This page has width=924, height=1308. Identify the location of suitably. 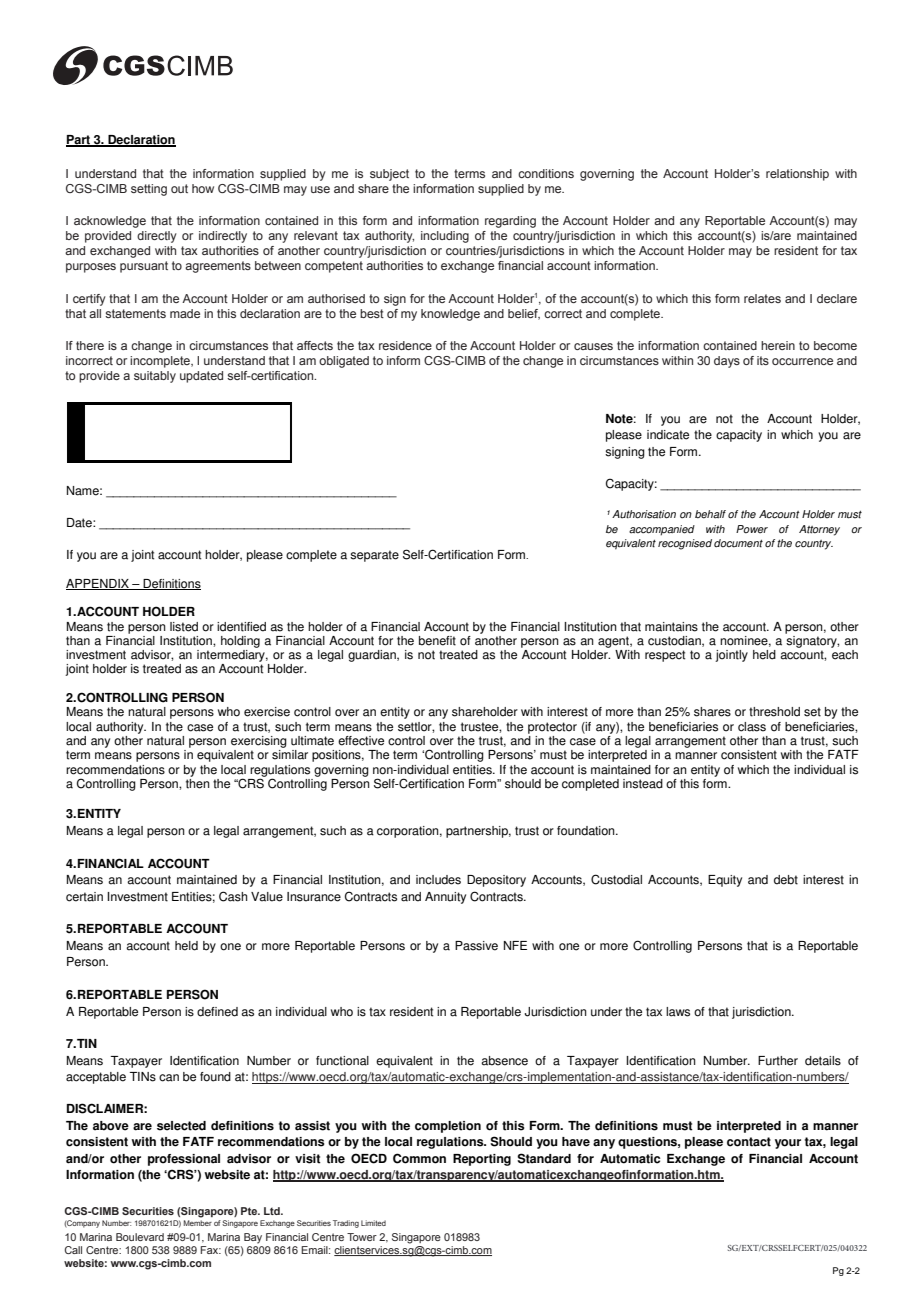
(155, 377).
